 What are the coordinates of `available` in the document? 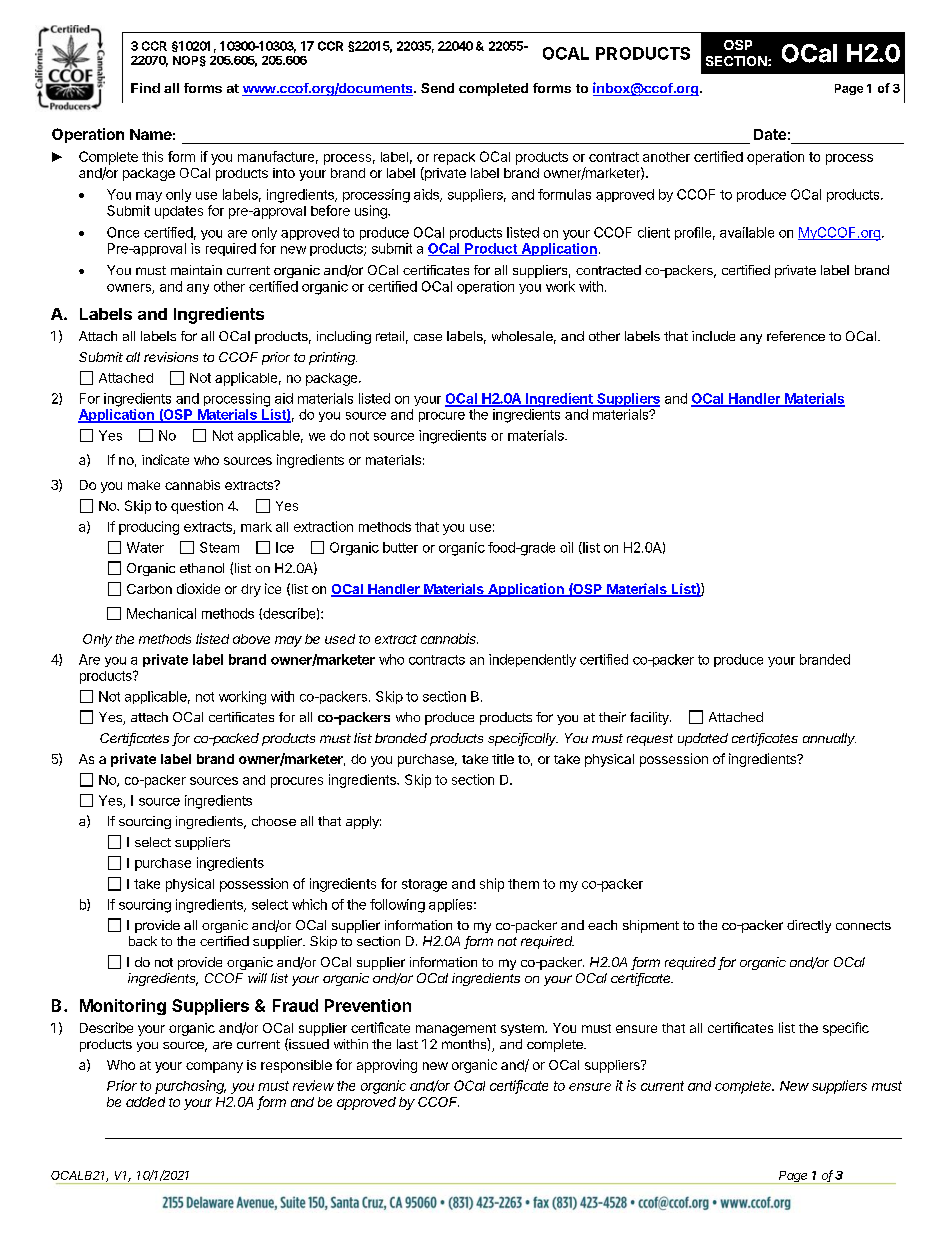 It's located at (747, 232).
